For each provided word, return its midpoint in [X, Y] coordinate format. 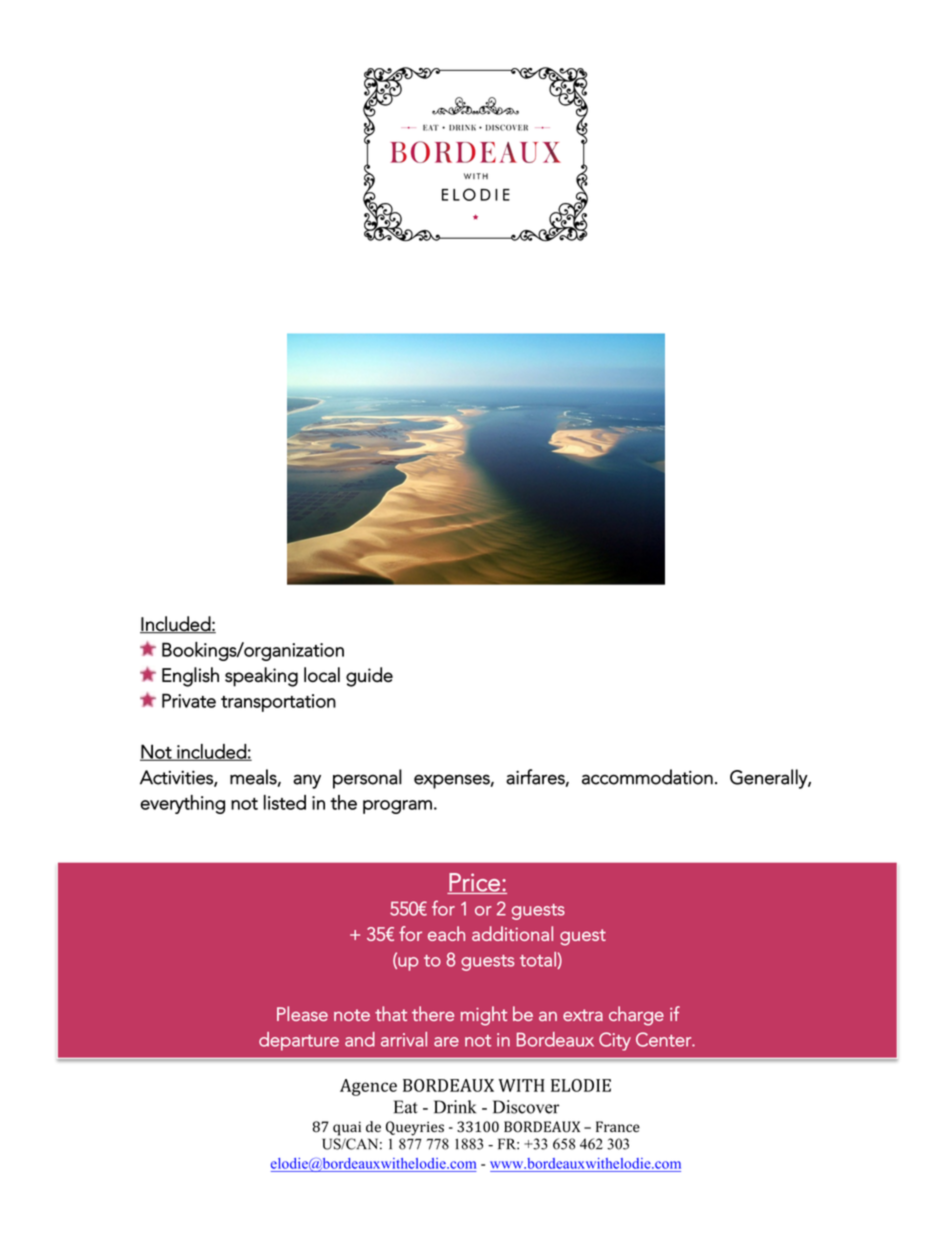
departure [299, 1041]
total [539, 960]
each [446, 933]
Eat [406, 1107]
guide [369, 677]
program [397, 807]
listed [285, 802]
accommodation [647, 777]
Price [474, 883]
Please [302, 1013]
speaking [261, 677]
